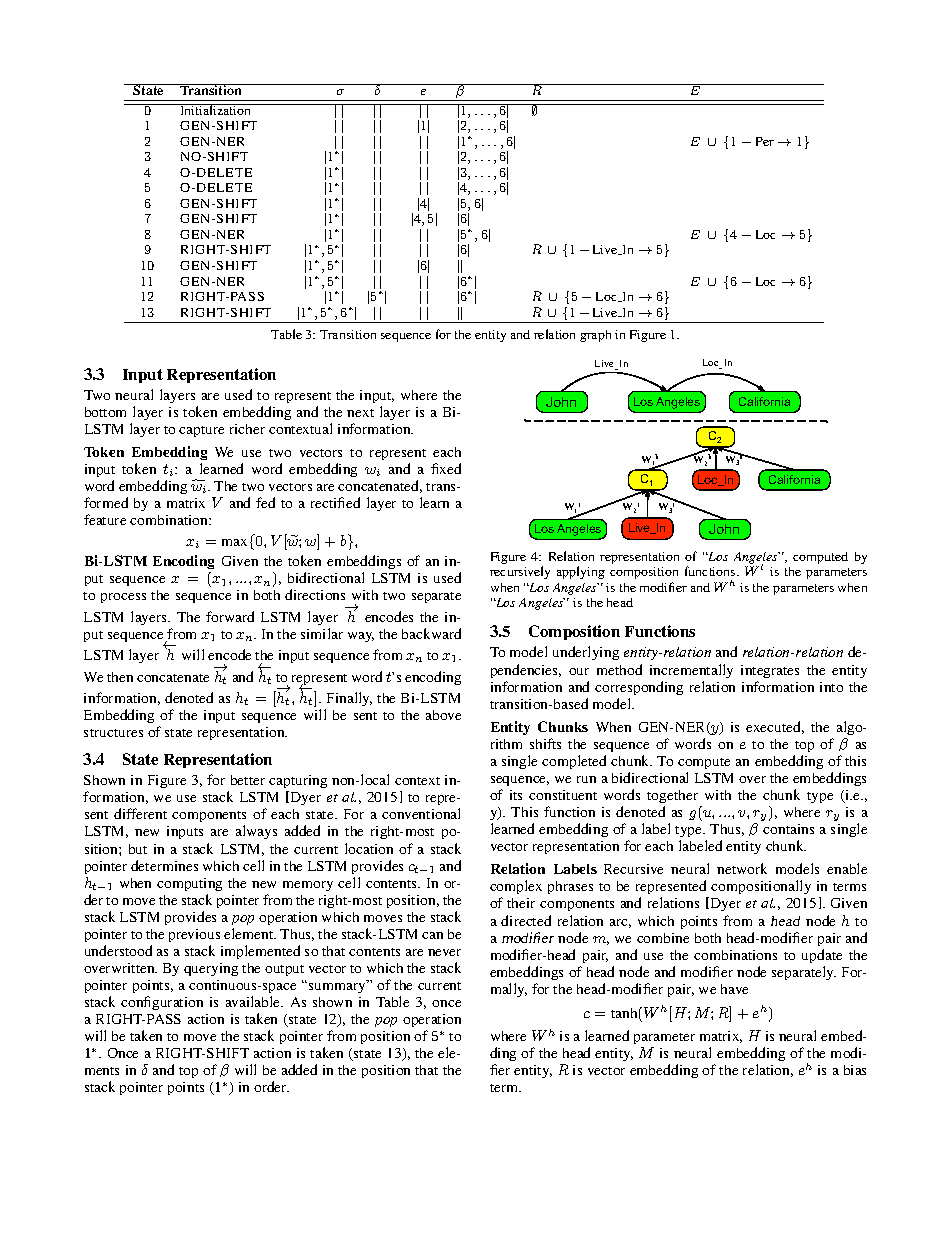  What do you see at coordinates (216, 109) in the screenshot?
I see `Initialization` at bounding box center [216, 109].
